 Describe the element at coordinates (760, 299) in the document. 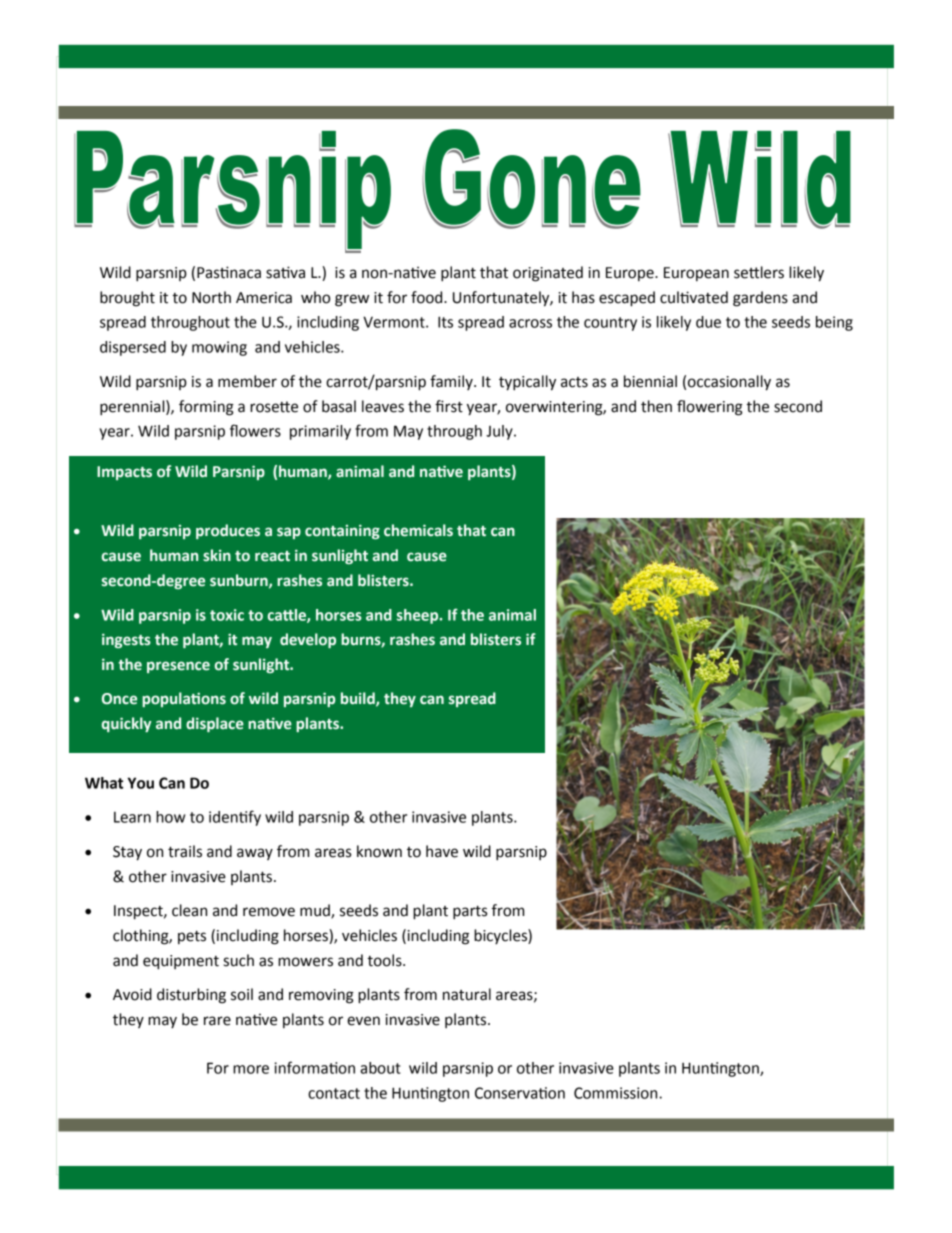

I see `gardens` at that location.
